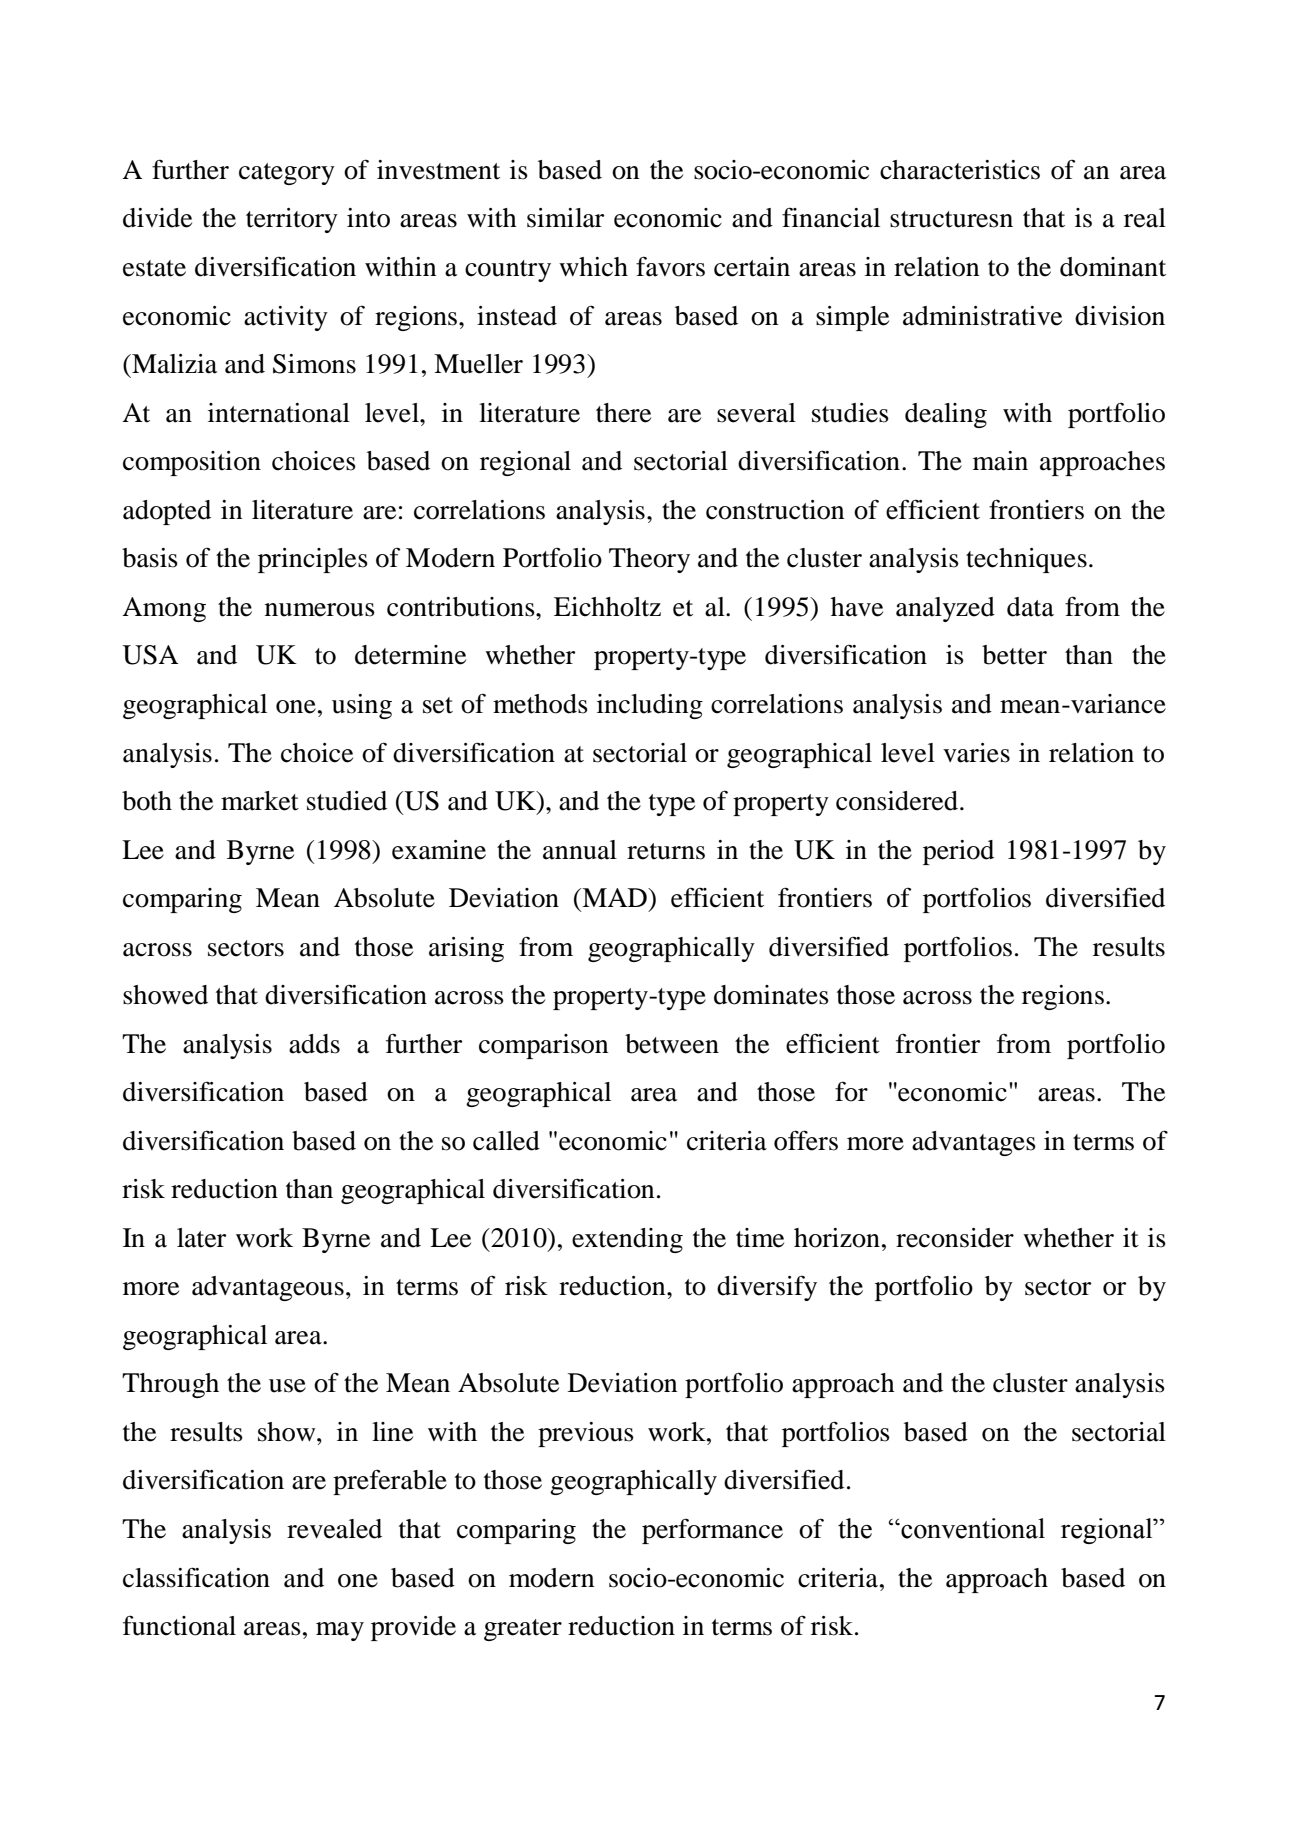 The height and width of the image is (1822, 1289). What do you see at coordinates (712, 1531) in the image?
I see `performance` at bounding box center [712, 1531].
